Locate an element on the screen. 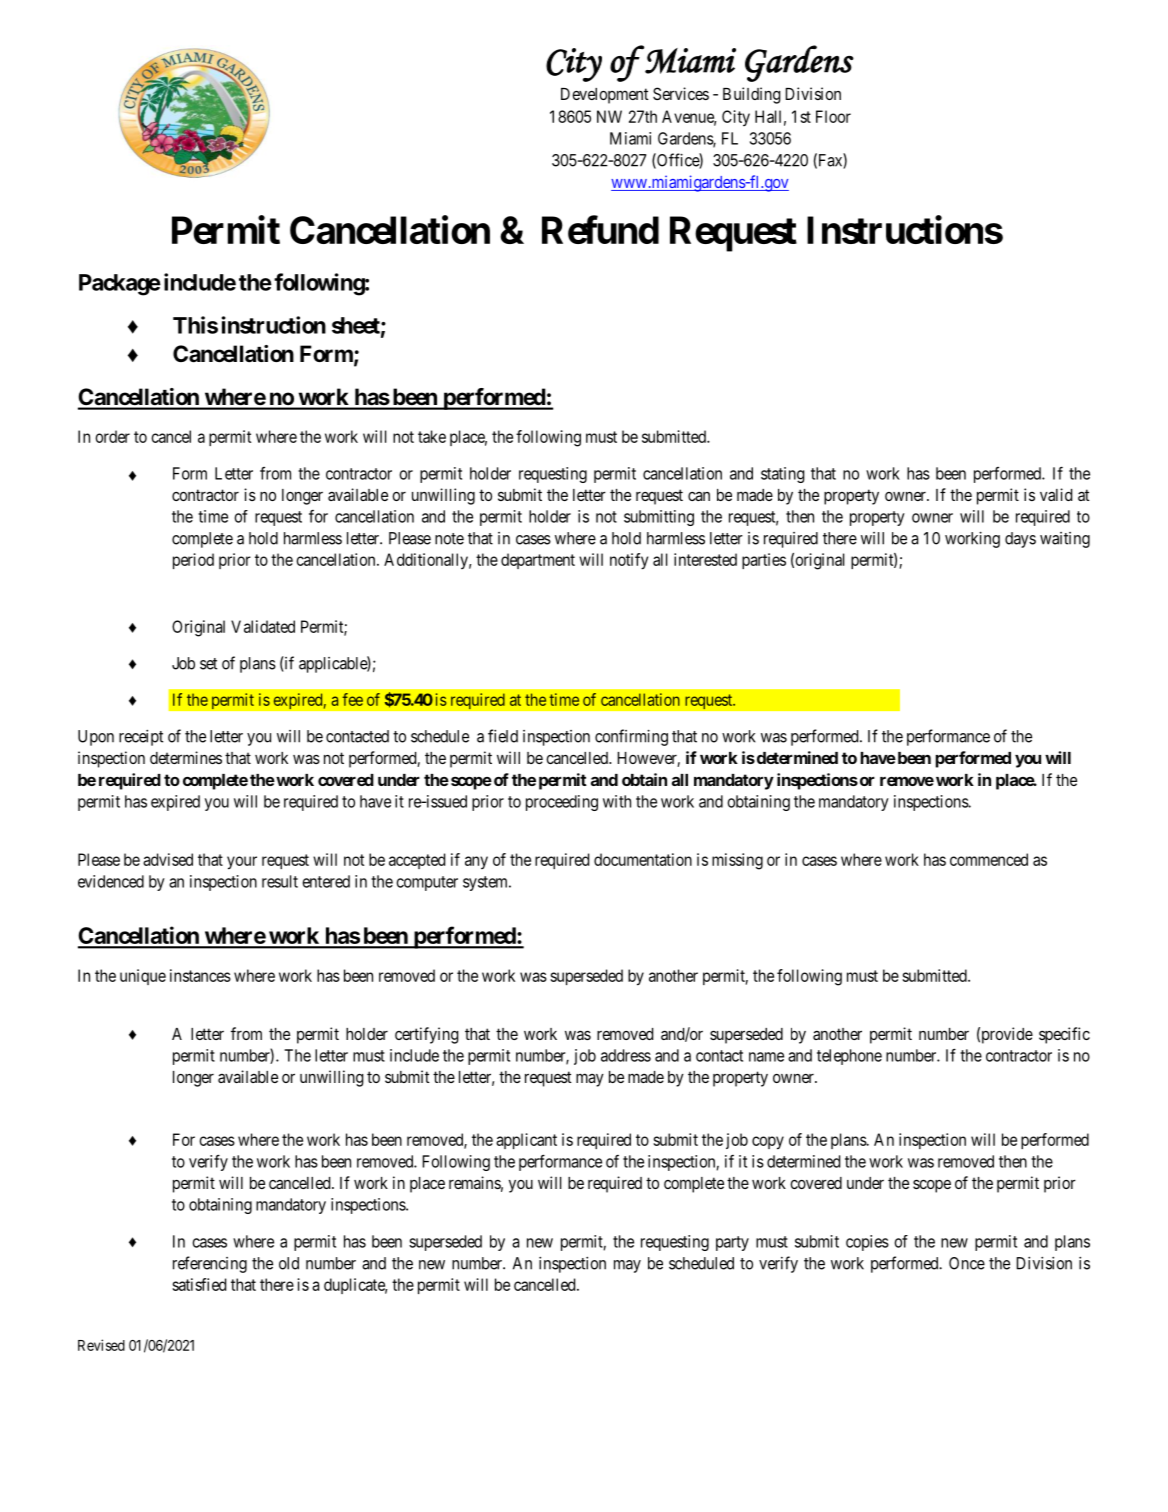 The image size is (1168, 1512). stating is located at coordinates (783, 475).
